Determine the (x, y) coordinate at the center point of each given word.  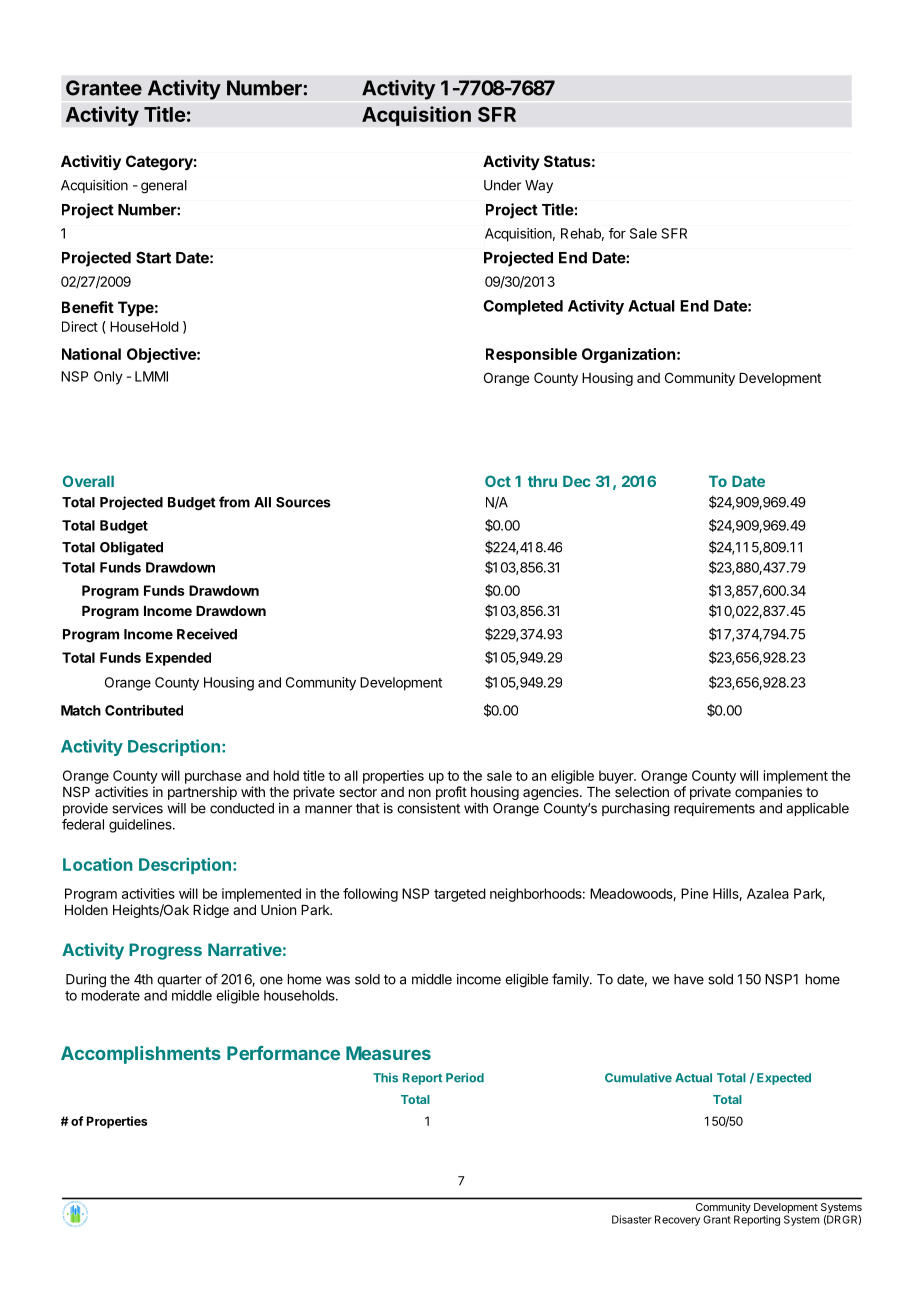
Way (539, 186)
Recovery (677, 1220)
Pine (694, 893)
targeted (460, 895)
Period (465, 1078)
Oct (498, 481)
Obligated (131, 548)
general (164, 187)
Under (502, 185)
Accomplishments (141, 1055)
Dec (577, 481)
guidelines (141, 826)
